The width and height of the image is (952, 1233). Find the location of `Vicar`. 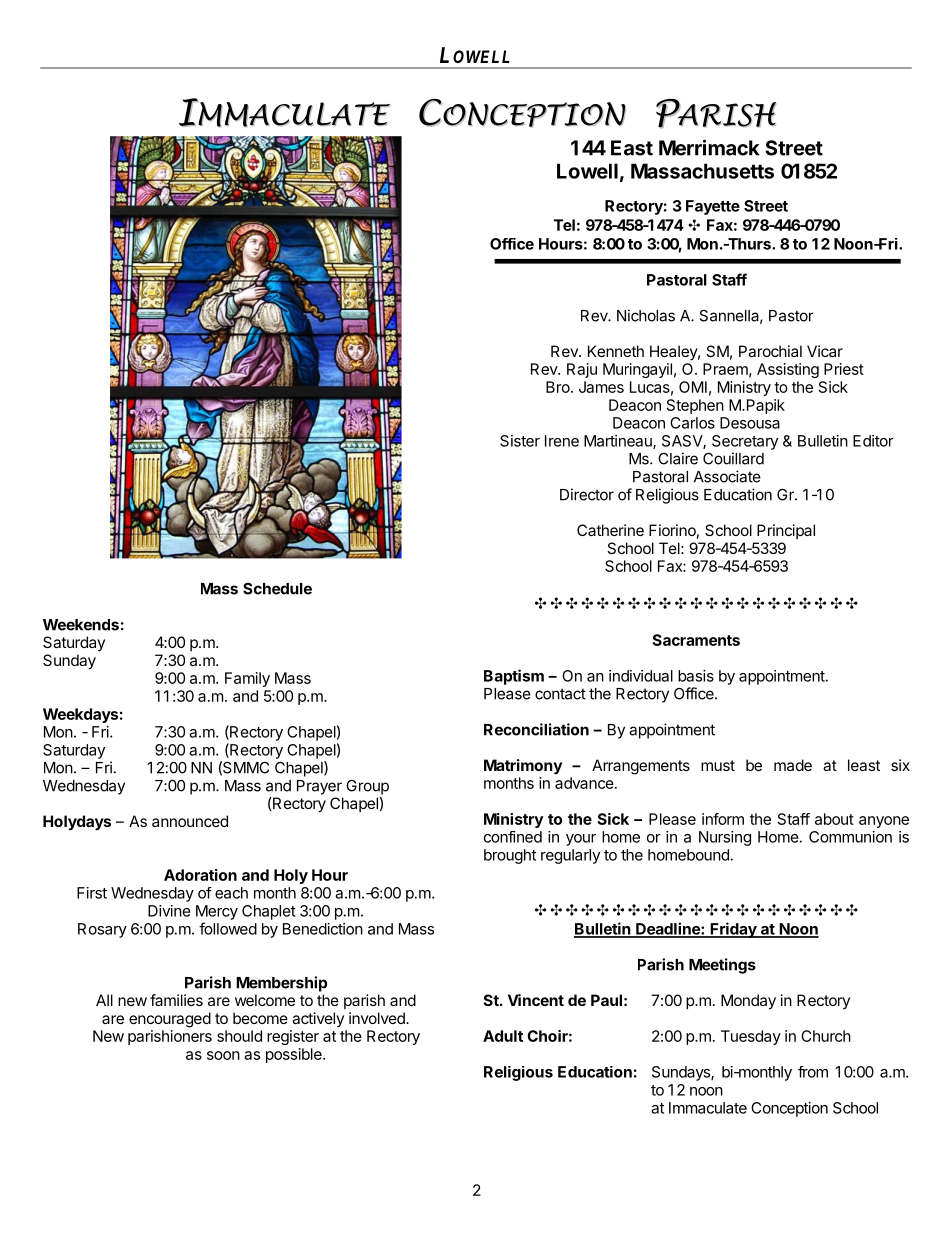

Vicar is located at coordinates (825, 351).
